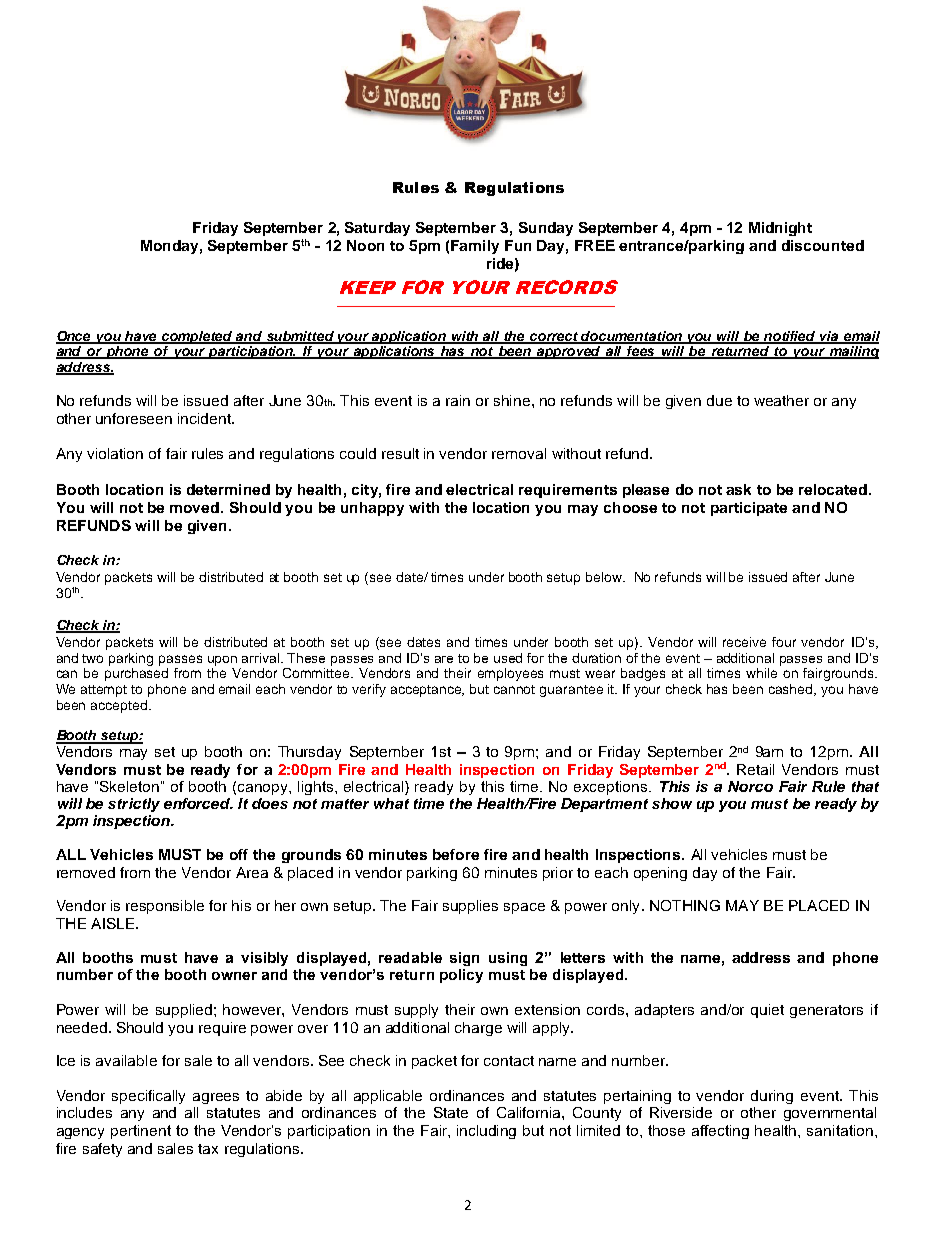  Describe the element at coordinates (197, 337) in the screenshot. I see `completed` at that location.
